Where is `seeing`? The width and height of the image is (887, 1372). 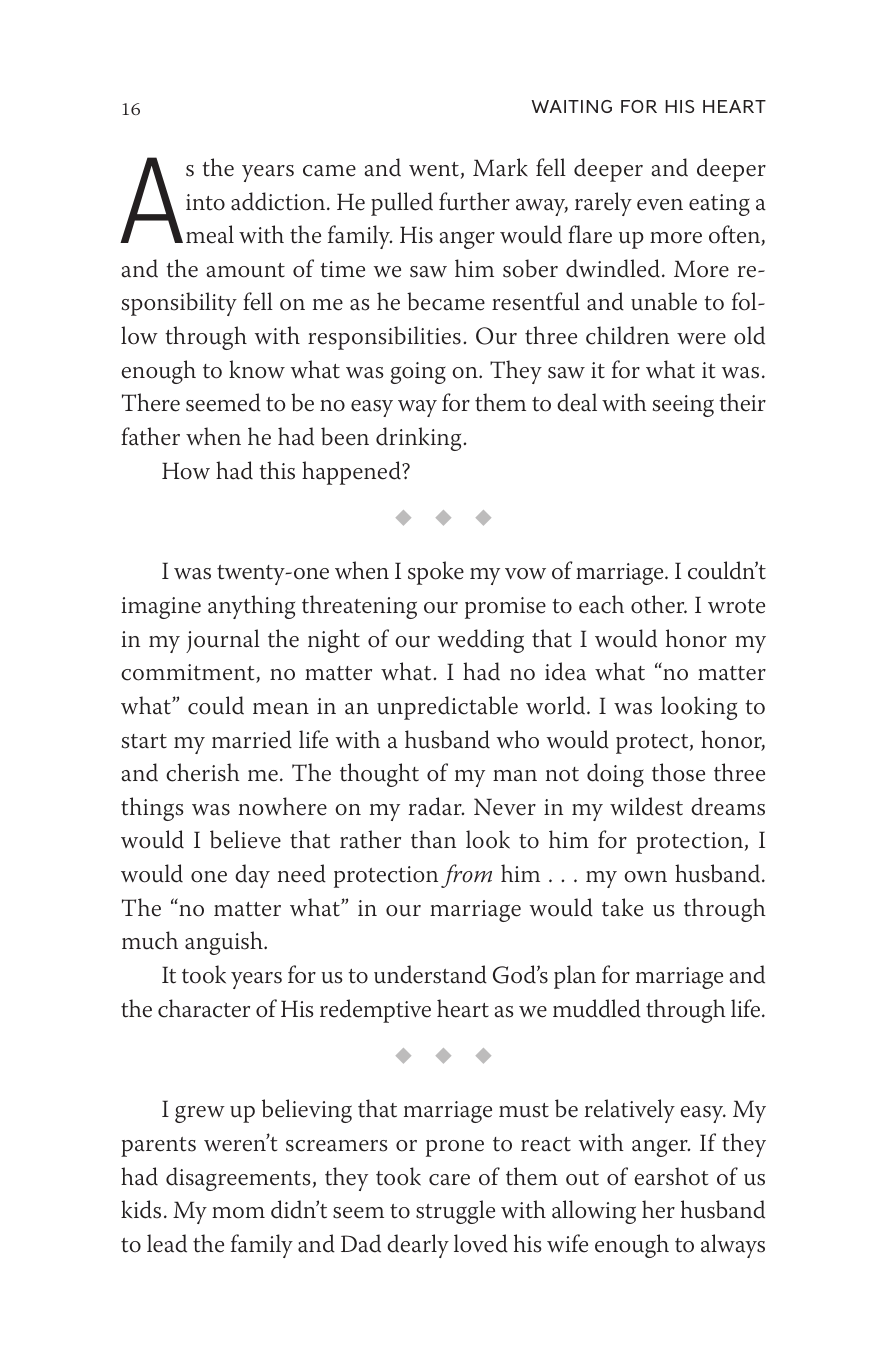
seeing is located at coordinates (683, 406).
